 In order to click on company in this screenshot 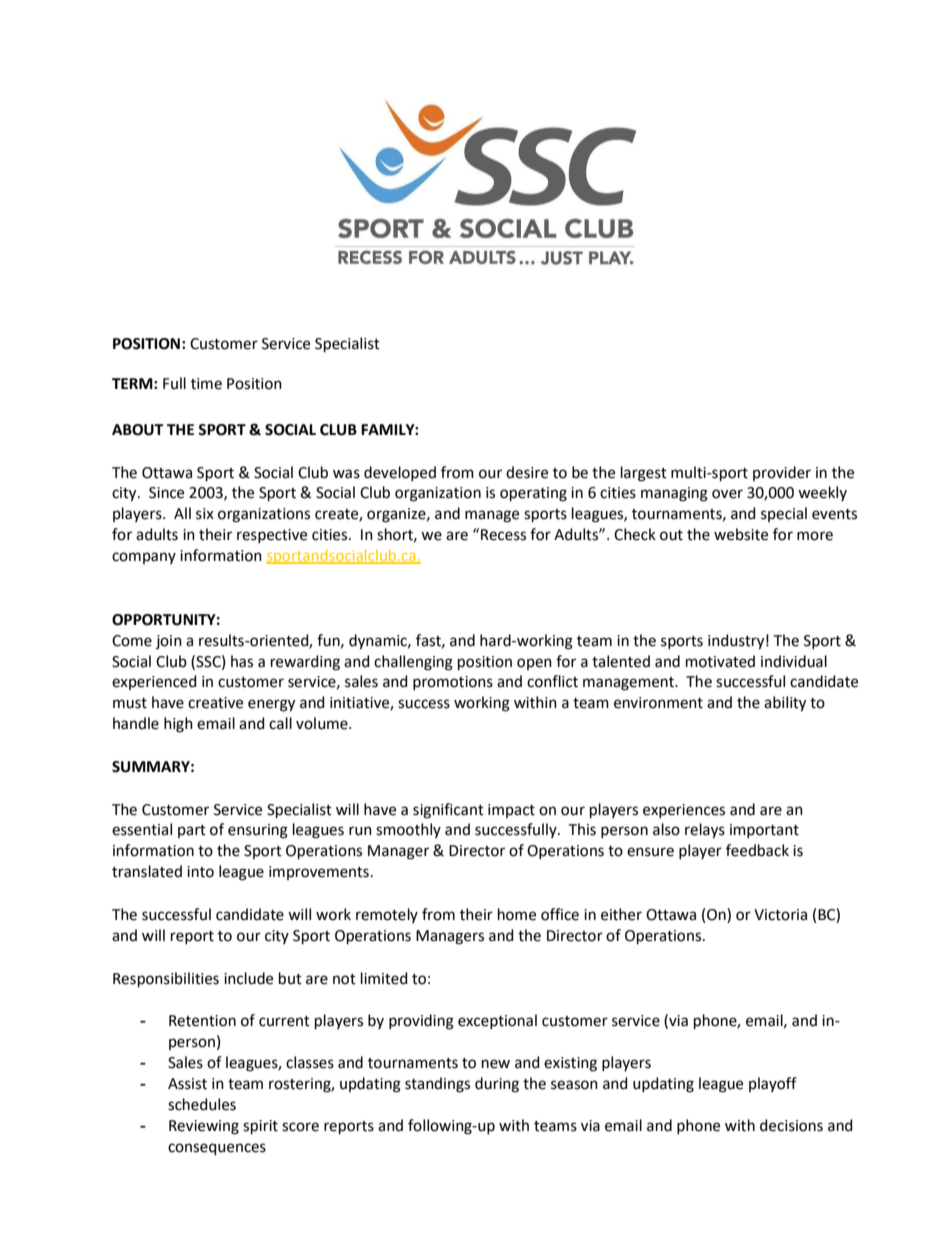, I will do `click(144, 558)`.
